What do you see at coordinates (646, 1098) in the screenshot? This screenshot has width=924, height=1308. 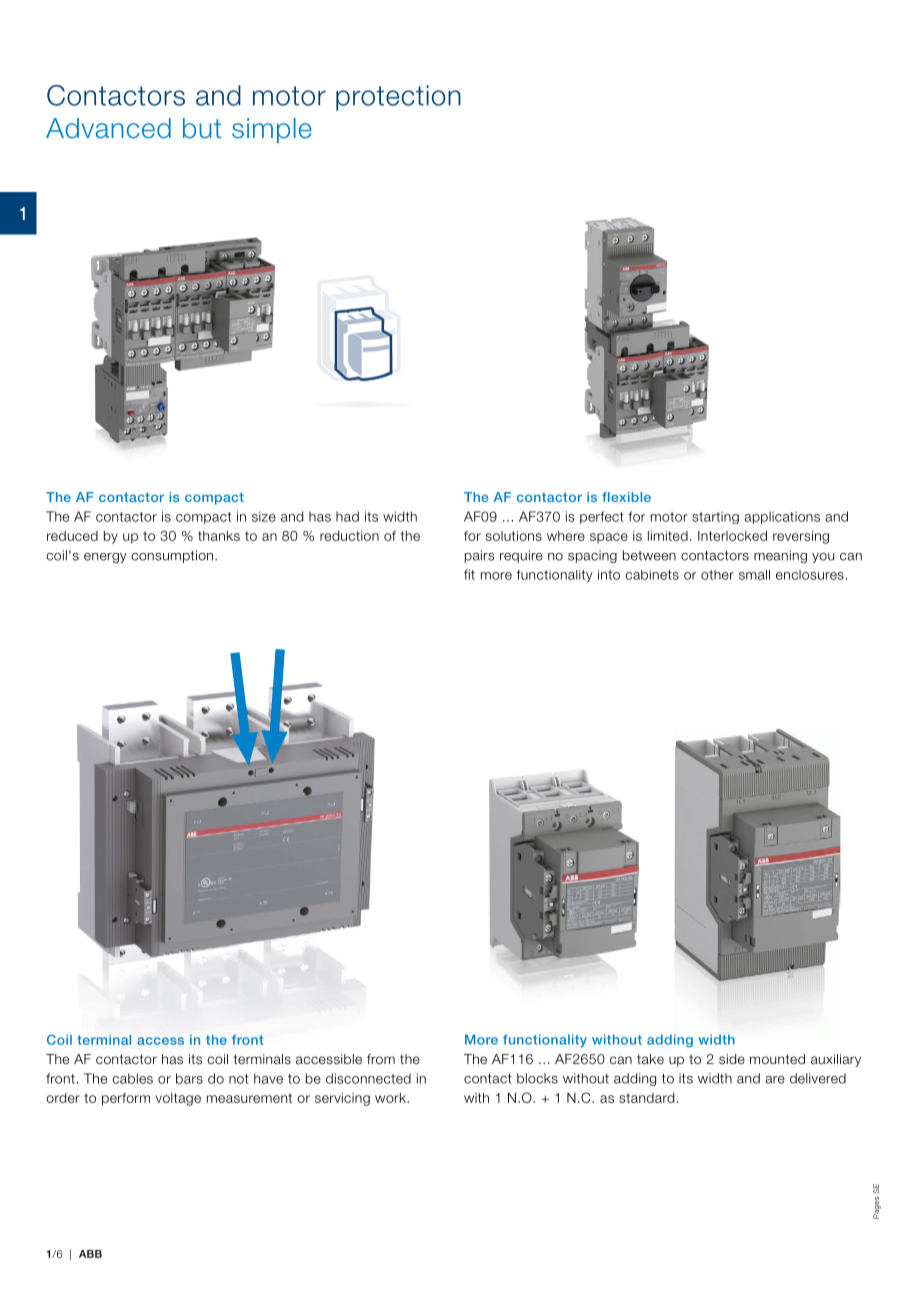 I see `standard` at bounding box center [646, 1098].
